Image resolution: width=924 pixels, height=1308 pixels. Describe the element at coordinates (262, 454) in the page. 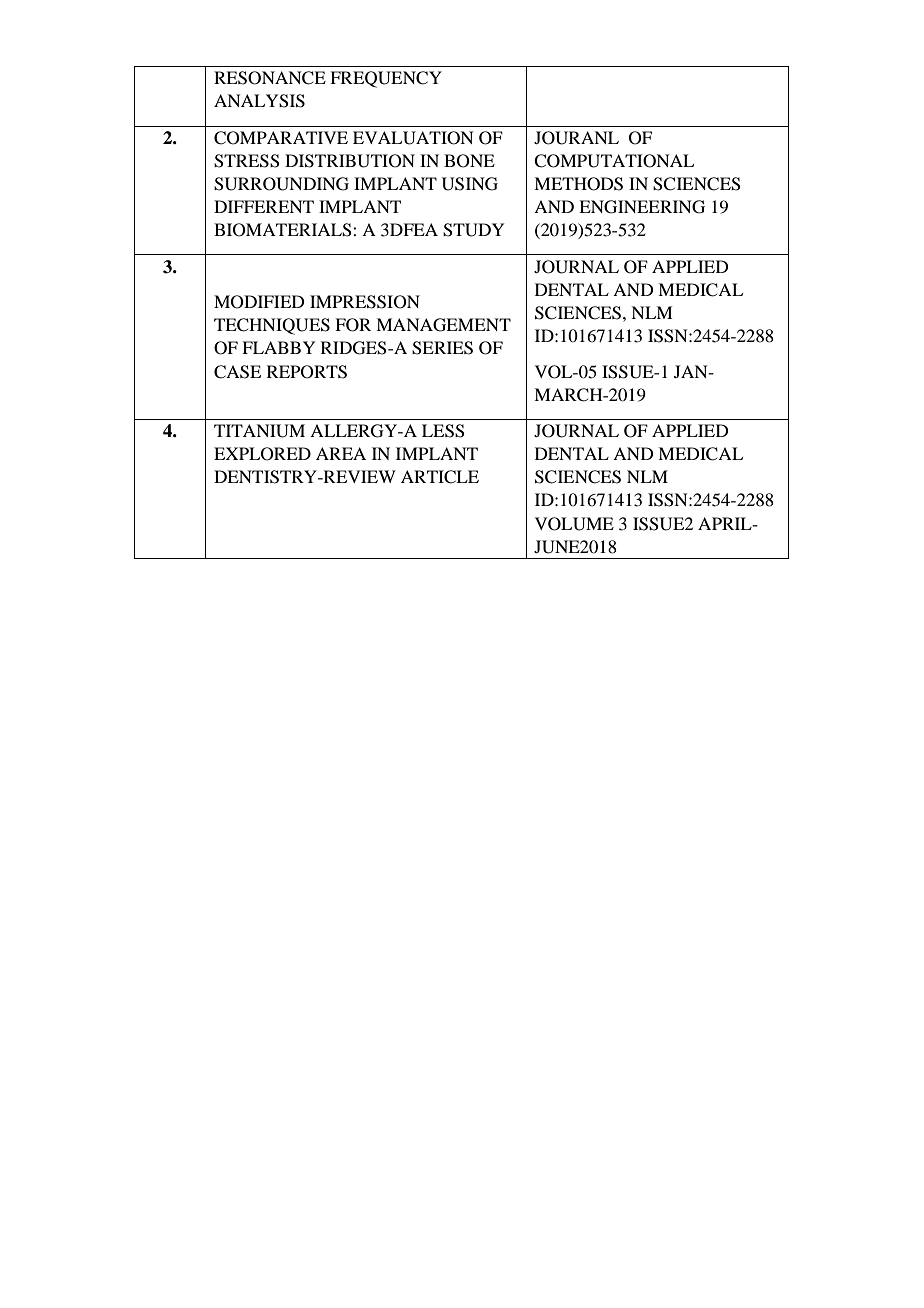

I see `EXPLORED` at that location.
